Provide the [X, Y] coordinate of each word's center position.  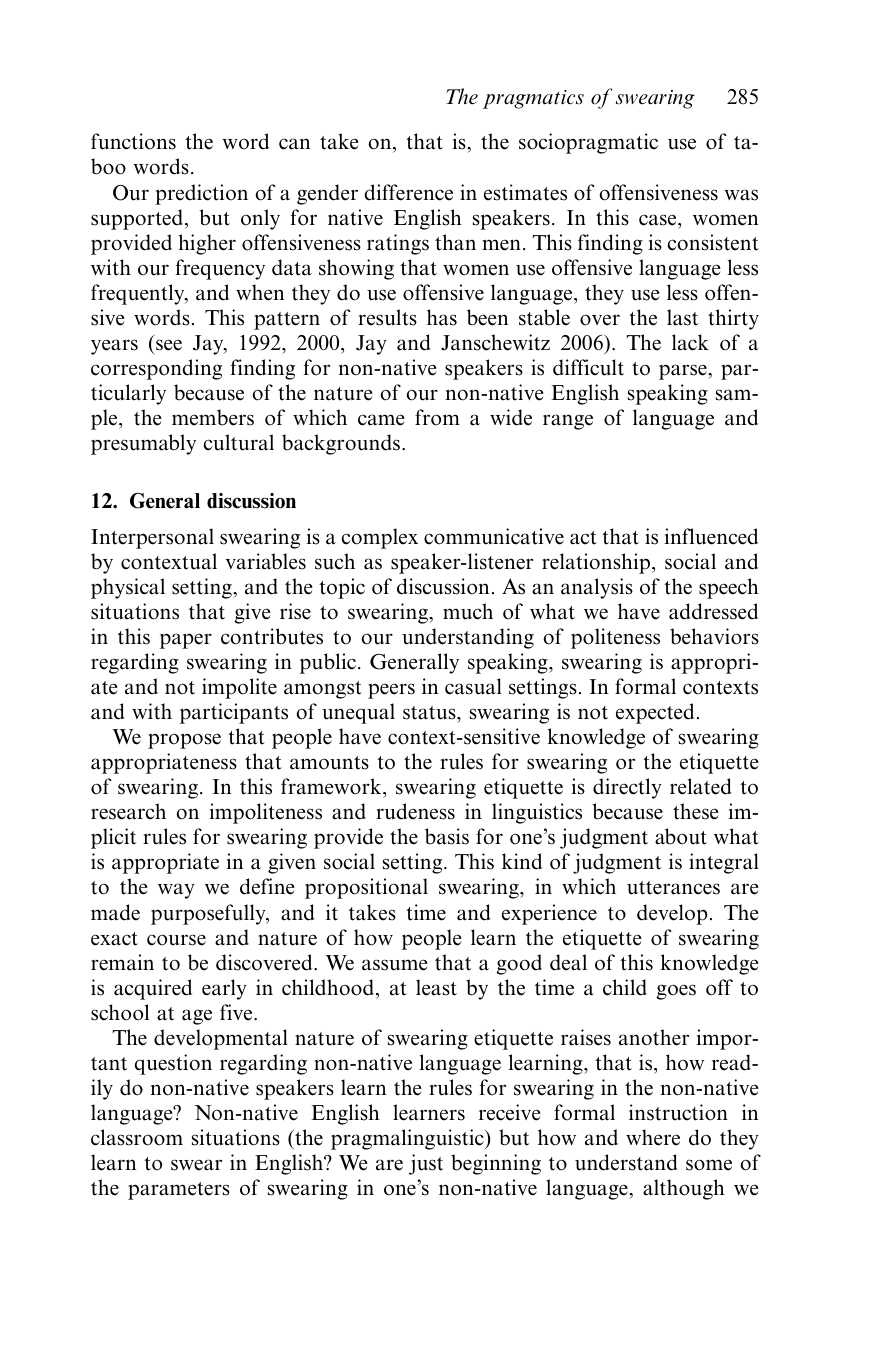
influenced [711, 536]
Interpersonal [152, 538]
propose [184, 741]
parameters [179, 1191]
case [659, 220]
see [169, 345]
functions [133, 141]
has [442, 317]
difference [408, 192]
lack [690, 342]
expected [655, 713]
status [430, 713]
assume [395, 965]
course [176, 940]
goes [676, 992]
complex [380, 538]
